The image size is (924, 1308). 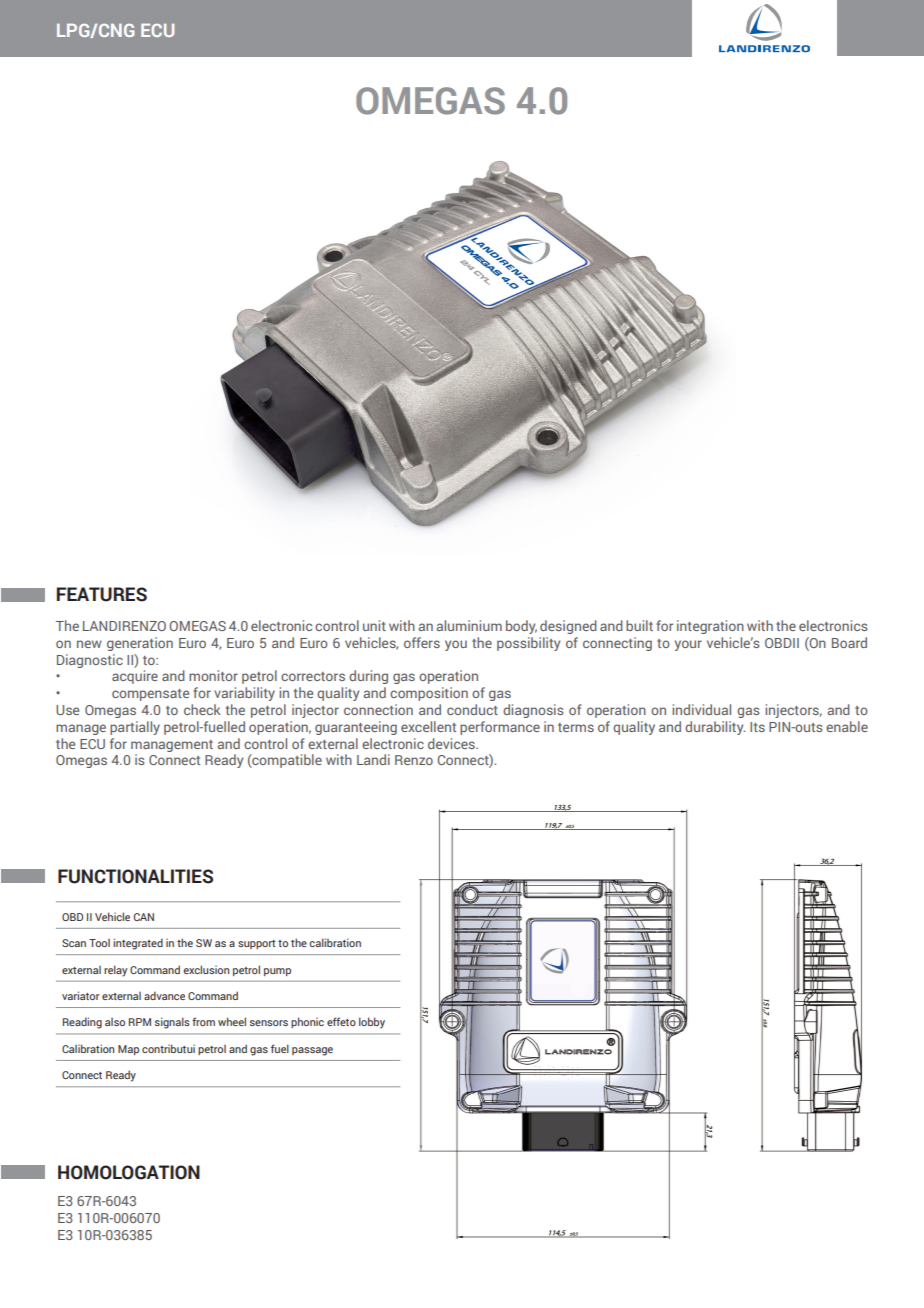 I want to click on passage, so click(x=312, y=1051).
